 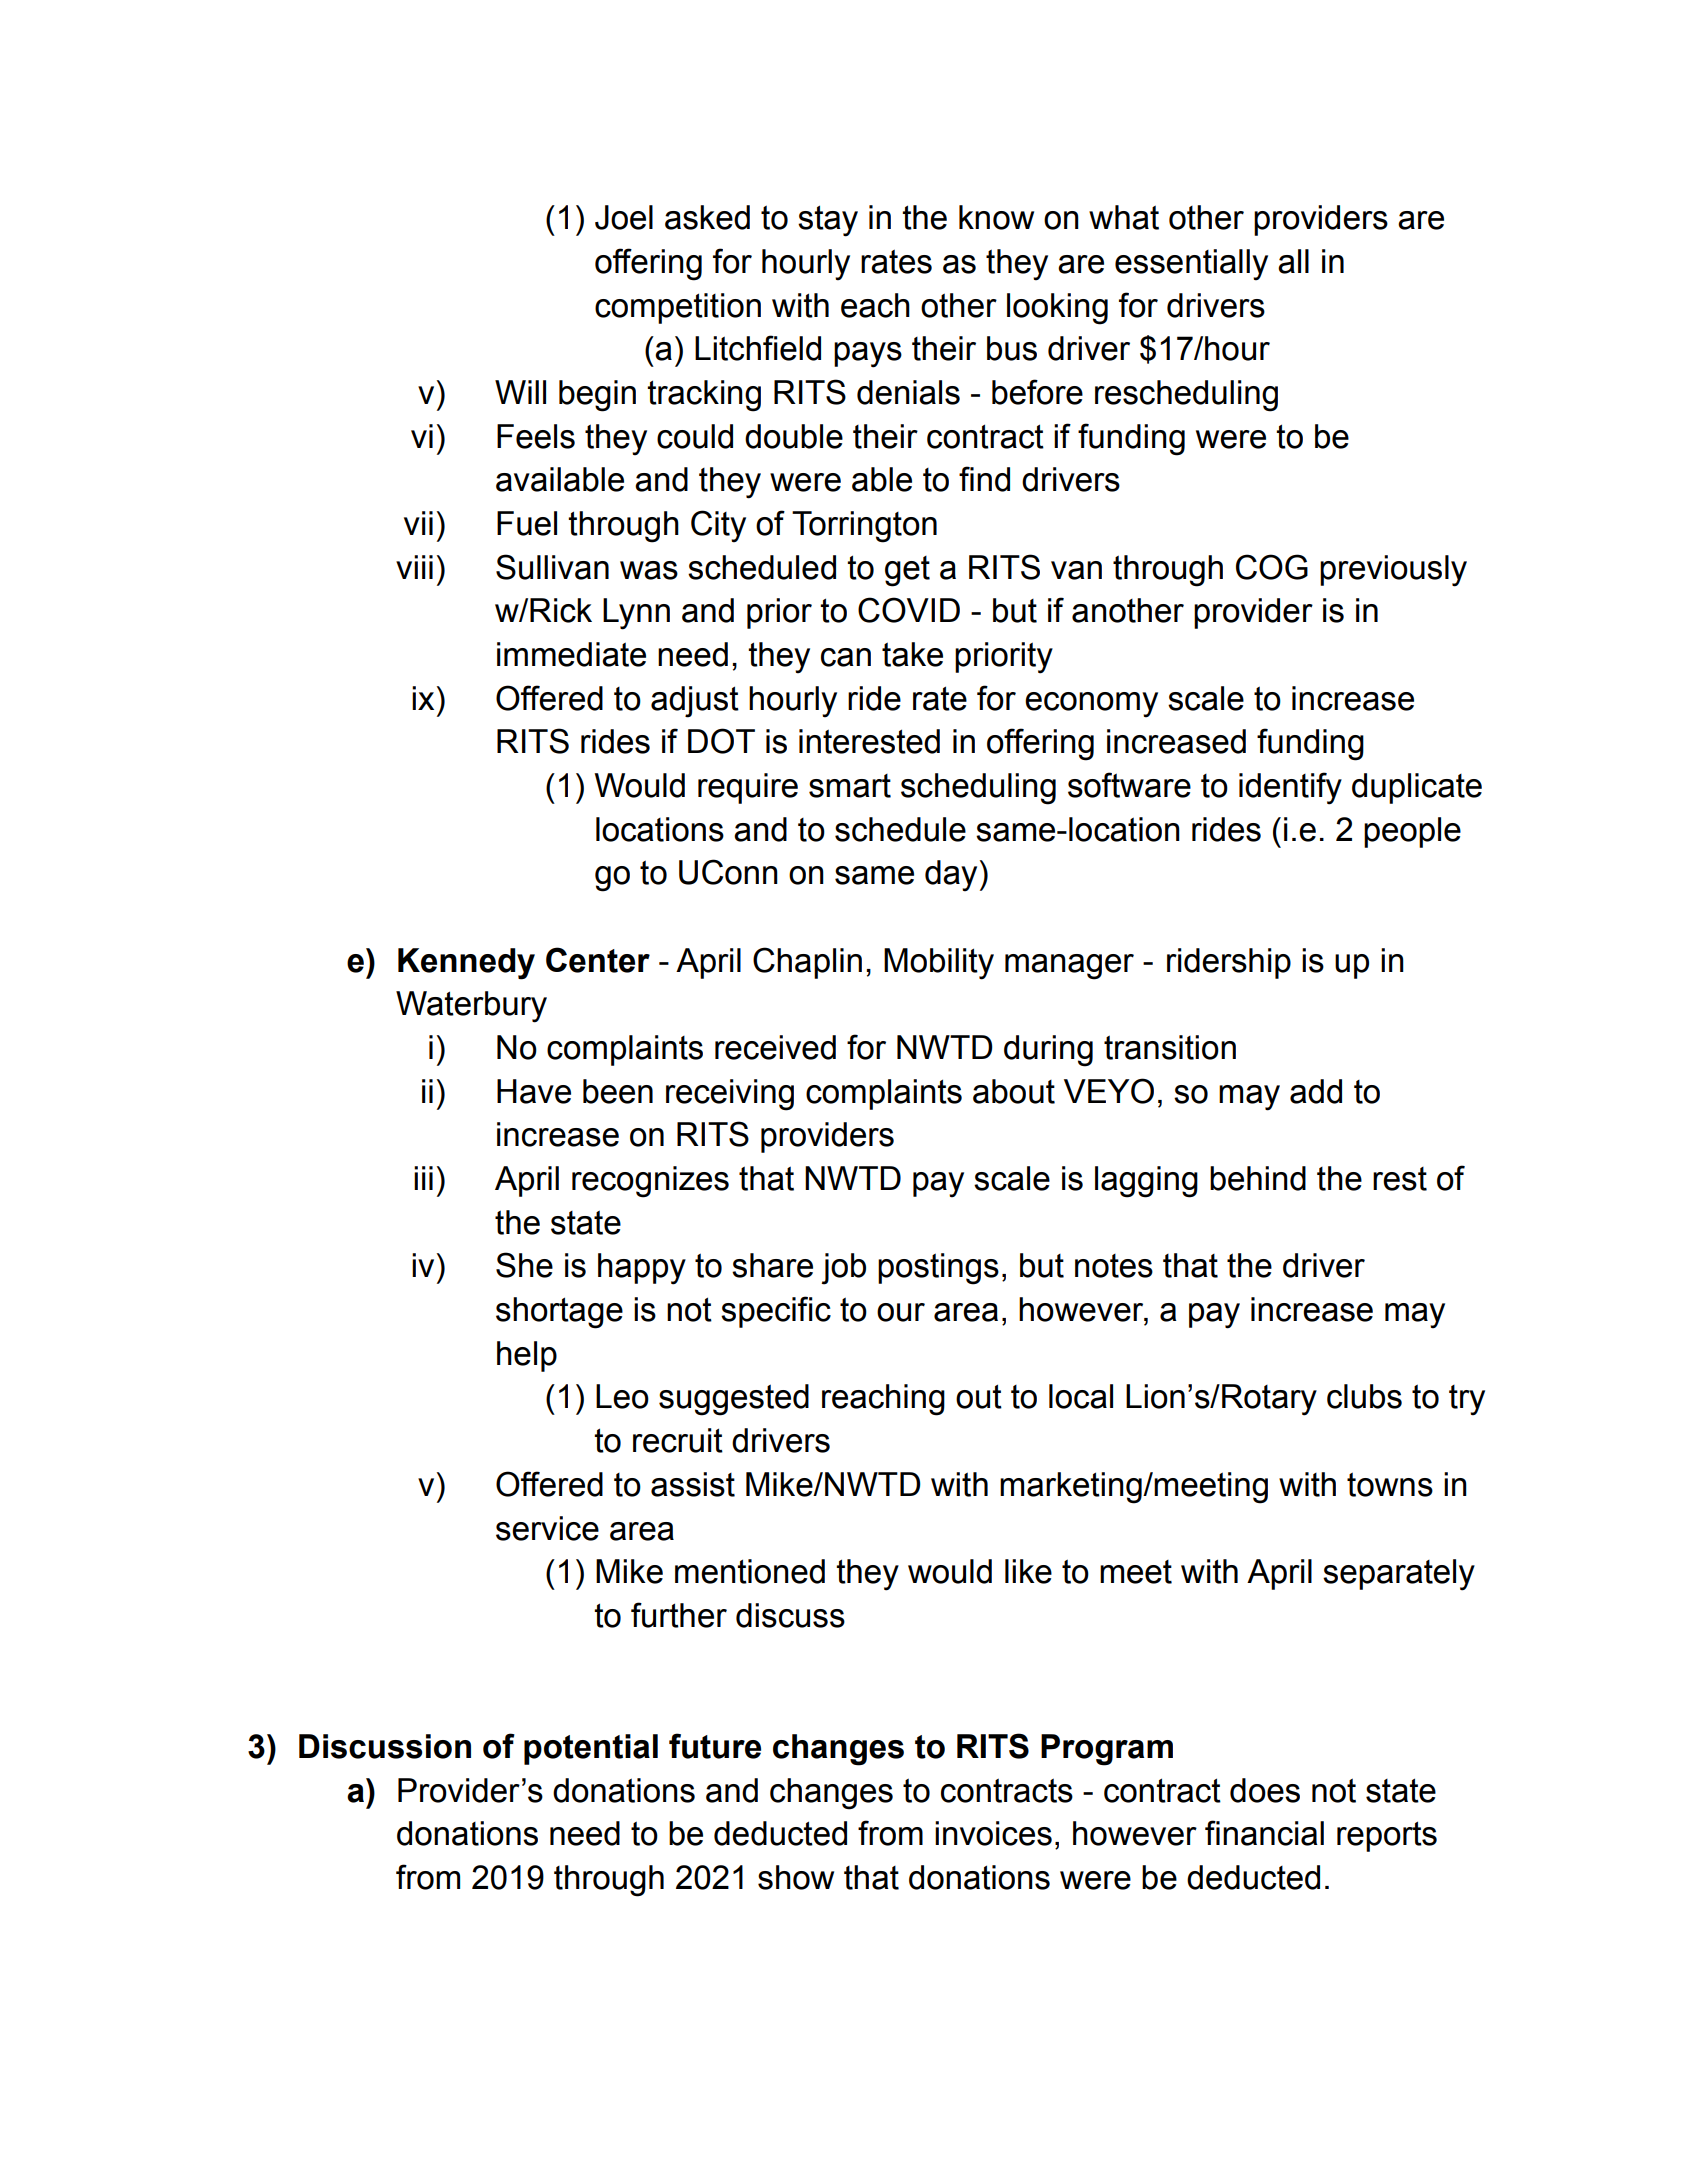 I want to click on Joel, so click(x=624, y=217).
